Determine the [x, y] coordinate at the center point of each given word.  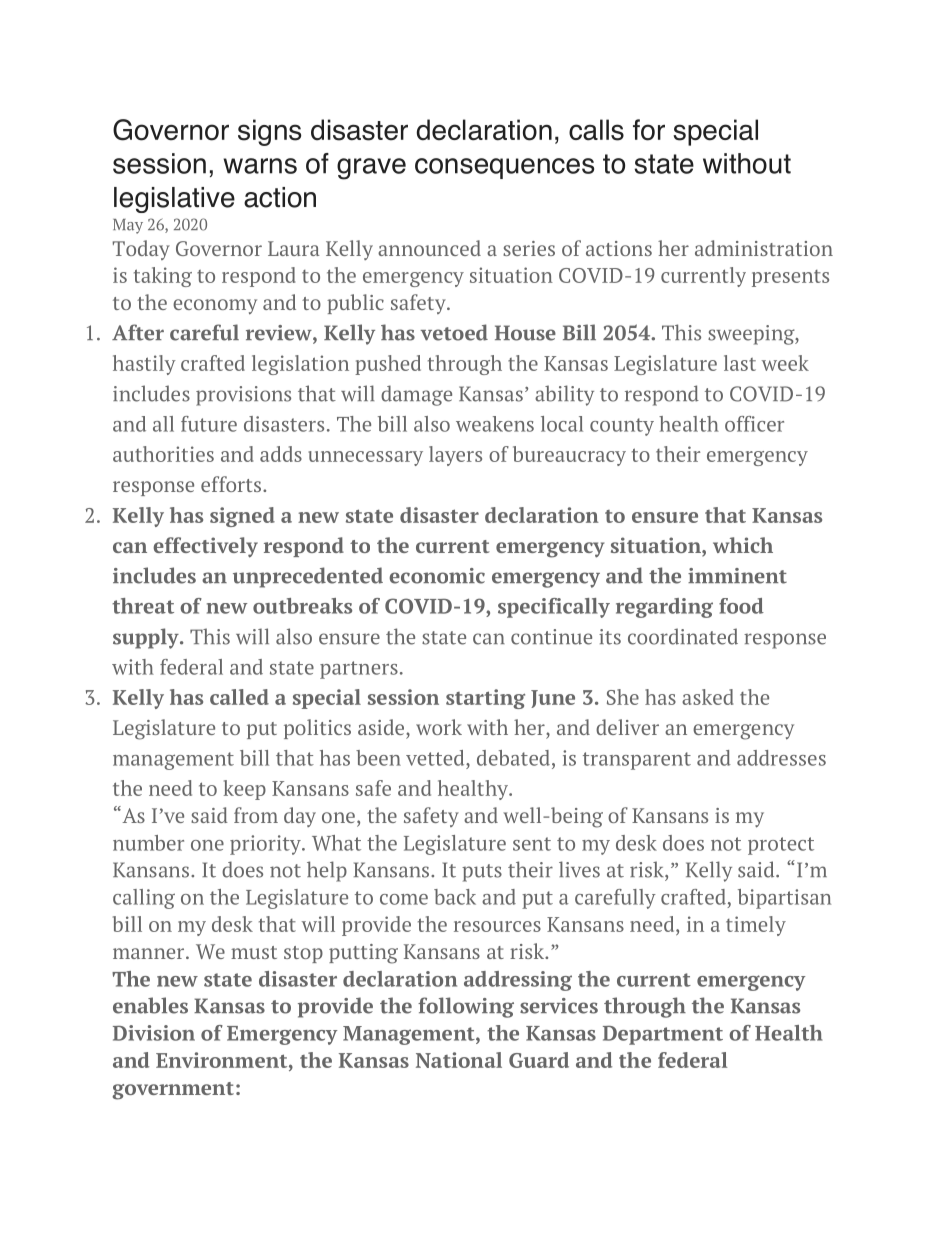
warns [260, 166]
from [256, 815]
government [173, 1091]
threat [143, 606]
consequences [504, 168]
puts [482, 873]
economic [437, 576]
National [459, 1060]
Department [663, 1035]
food [741, 606]
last [740, 363]
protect [781, 846]
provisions [243, 396]
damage [416, 395]
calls [596, 130]
